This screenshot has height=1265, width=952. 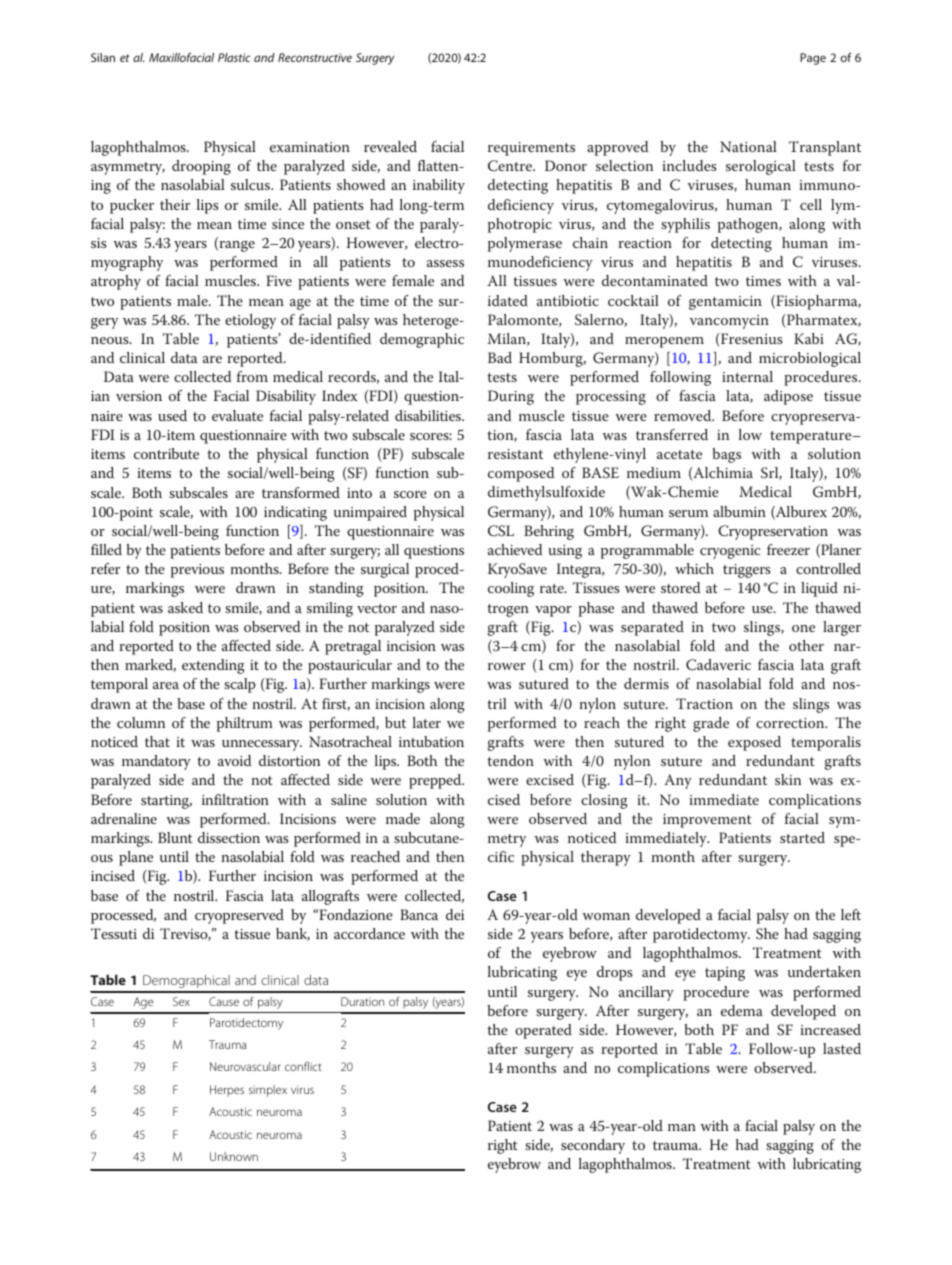 I want to click on requirements, so click(x=531, y=149).
